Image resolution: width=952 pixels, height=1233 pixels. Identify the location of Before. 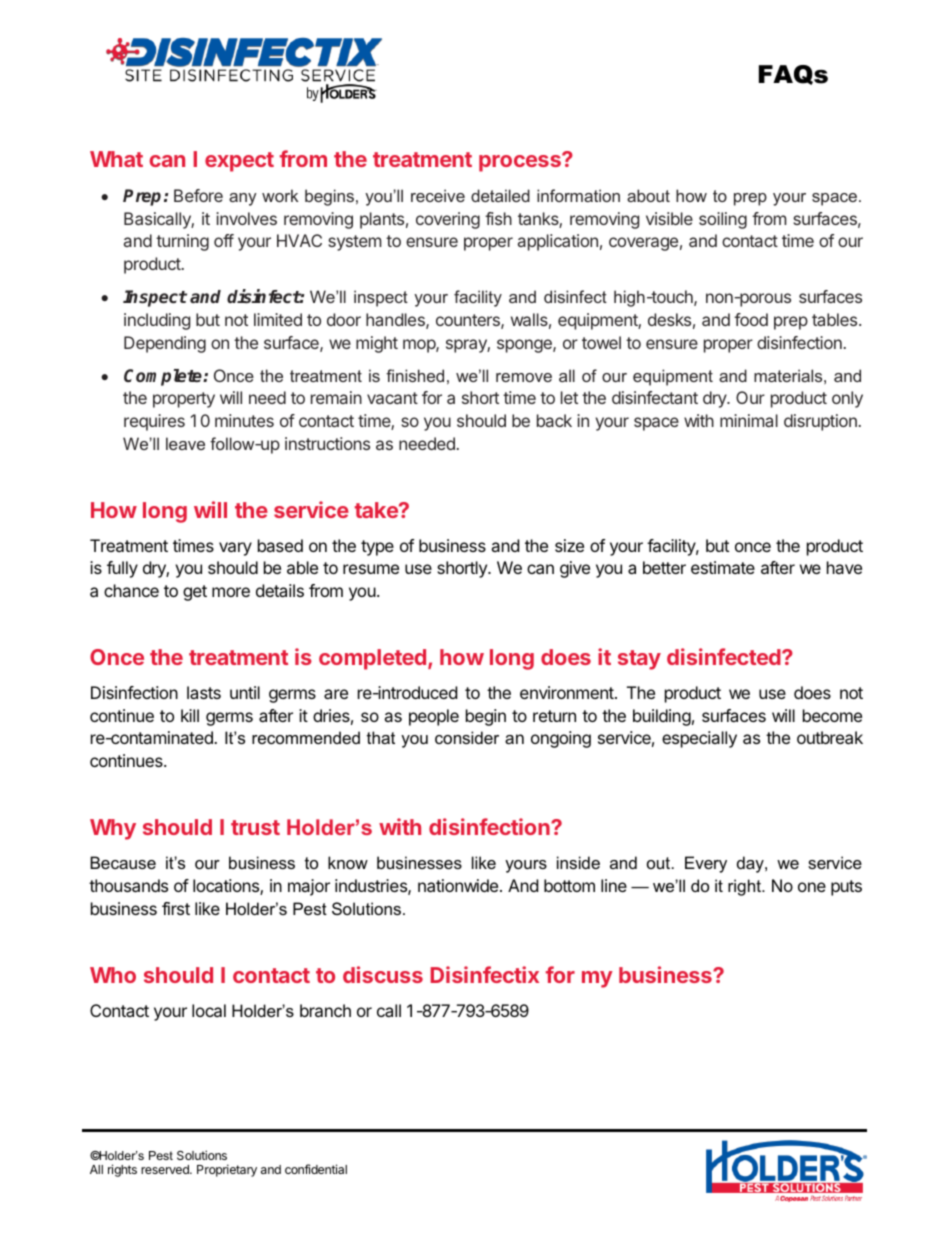
(198, 195).
